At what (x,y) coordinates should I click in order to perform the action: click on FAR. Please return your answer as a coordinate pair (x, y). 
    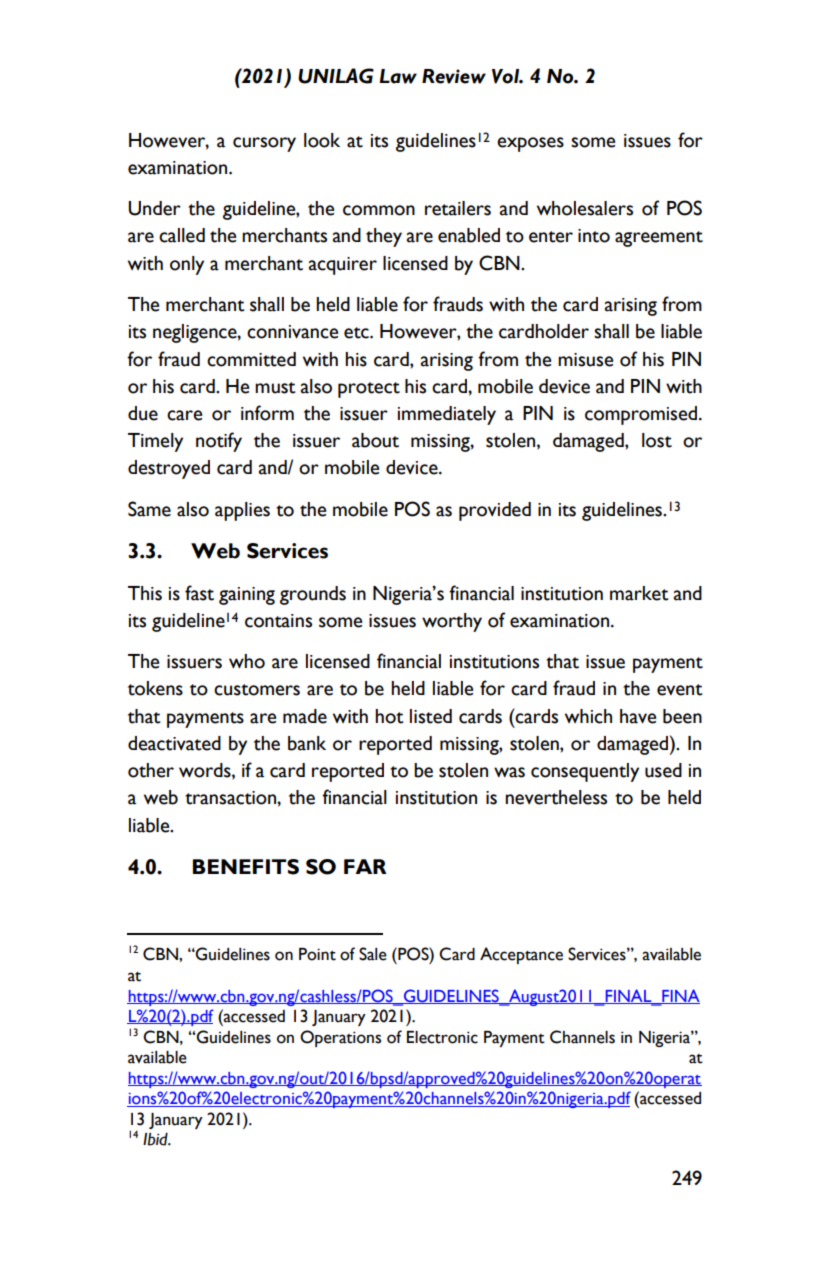
    Looking at the image, I should click on (365, 866).
